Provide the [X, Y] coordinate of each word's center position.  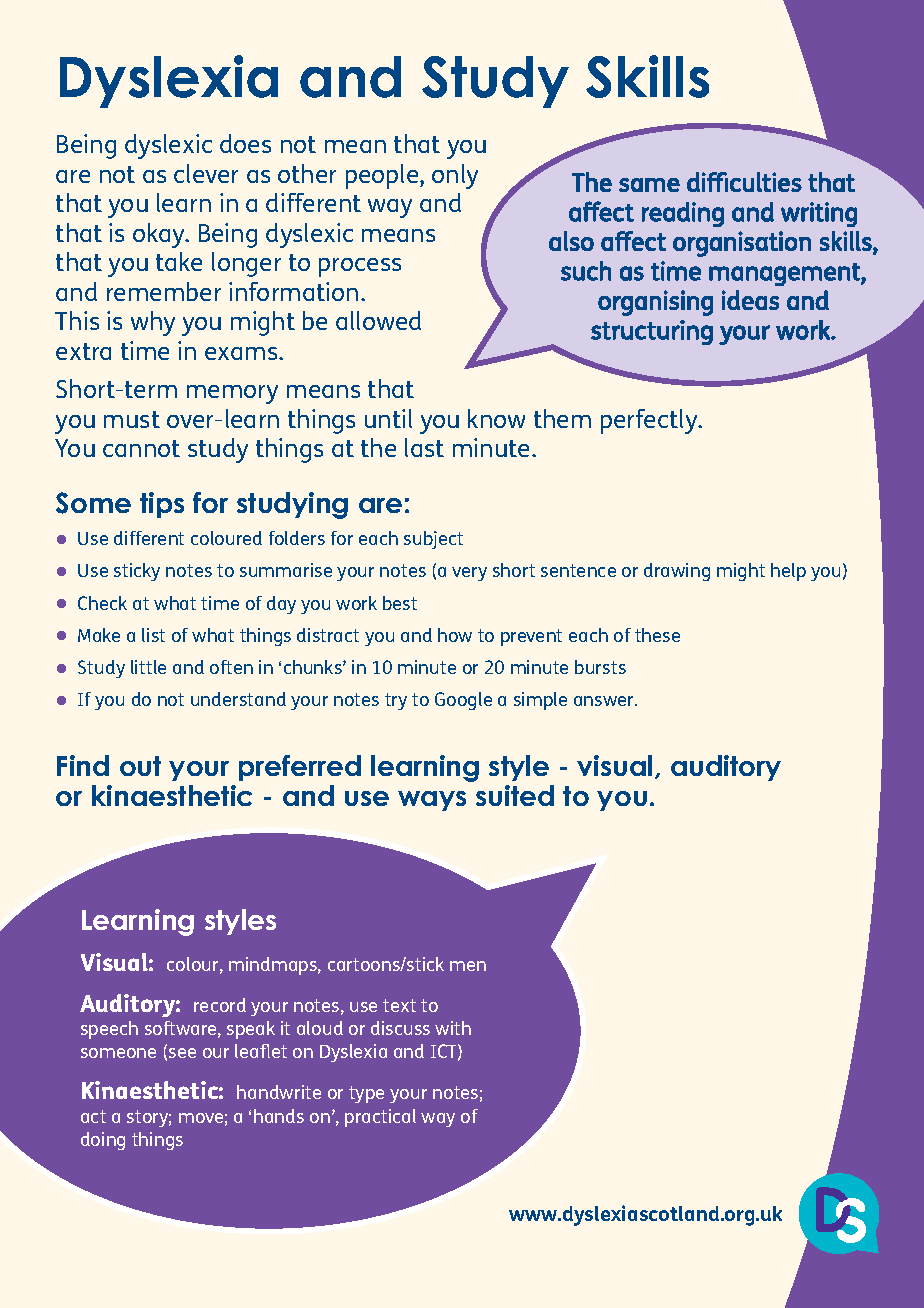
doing [103, 1141]
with [453, 1028]
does [245, 143]
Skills [647, 76]
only [455, 176]
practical [380, 1118]
